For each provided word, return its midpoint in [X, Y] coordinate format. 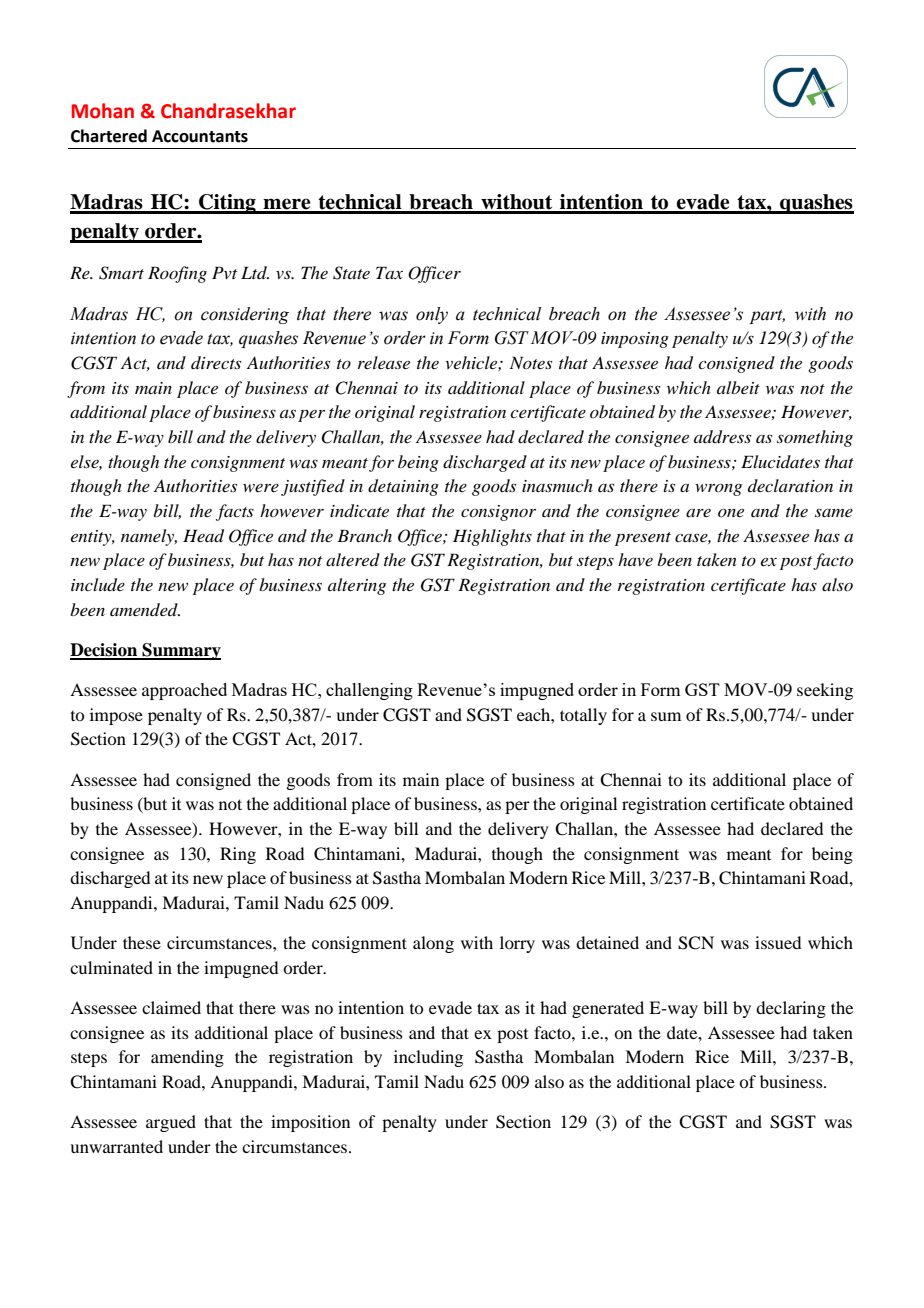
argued [171, 1123]
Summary [180, 651]
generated [608, 1009]
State [351, 273]
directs [216, 362]
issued [778, 942]
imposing [635, 340]
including [428, 1058]
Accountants [200, 136]
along [433, 944]
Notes [531, 362]
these [142, 942]
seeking [825, 691]
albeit [738, 387]
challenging [369, 691]
